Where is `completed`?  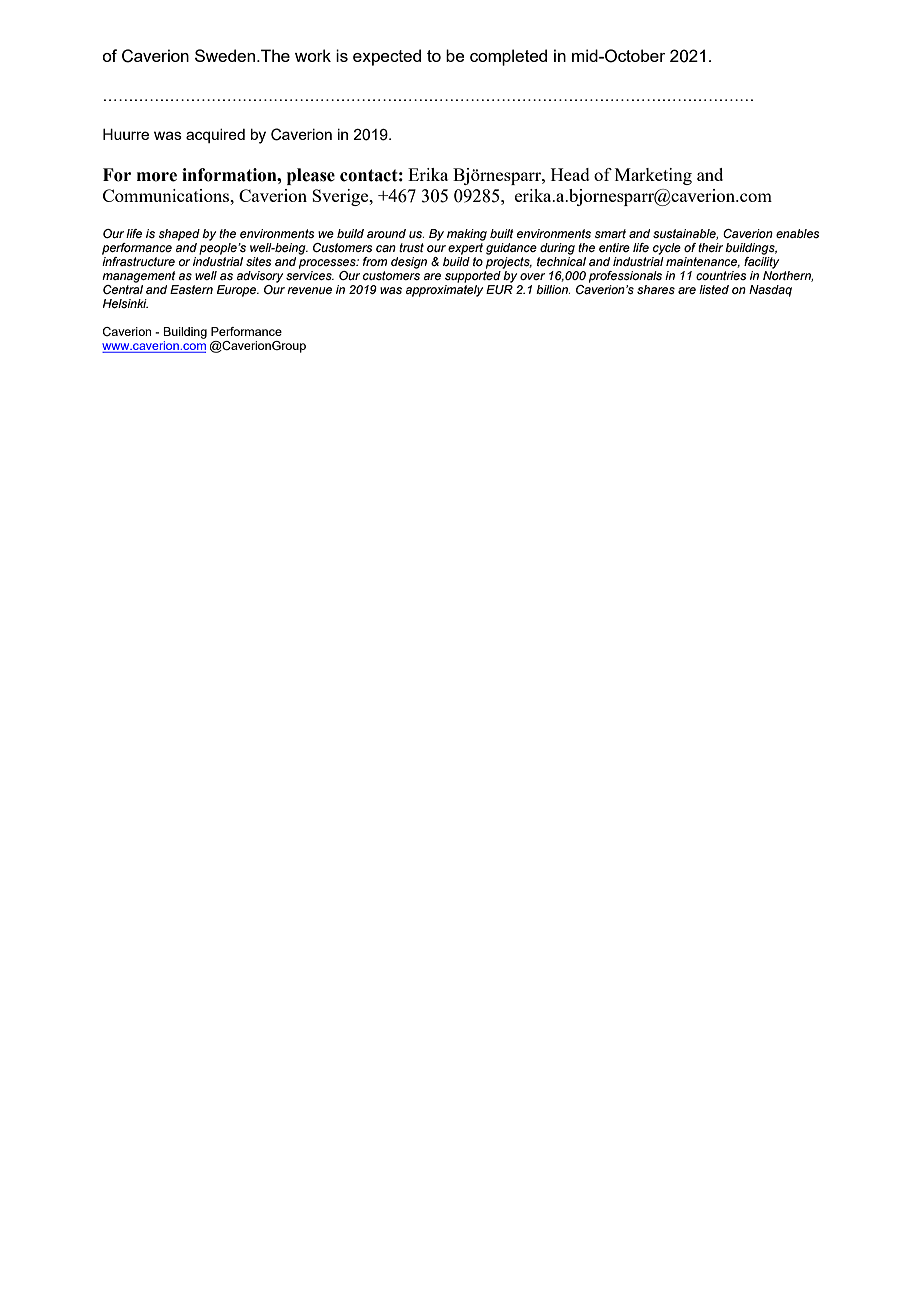 completed is located at coordinates (508, 57).
